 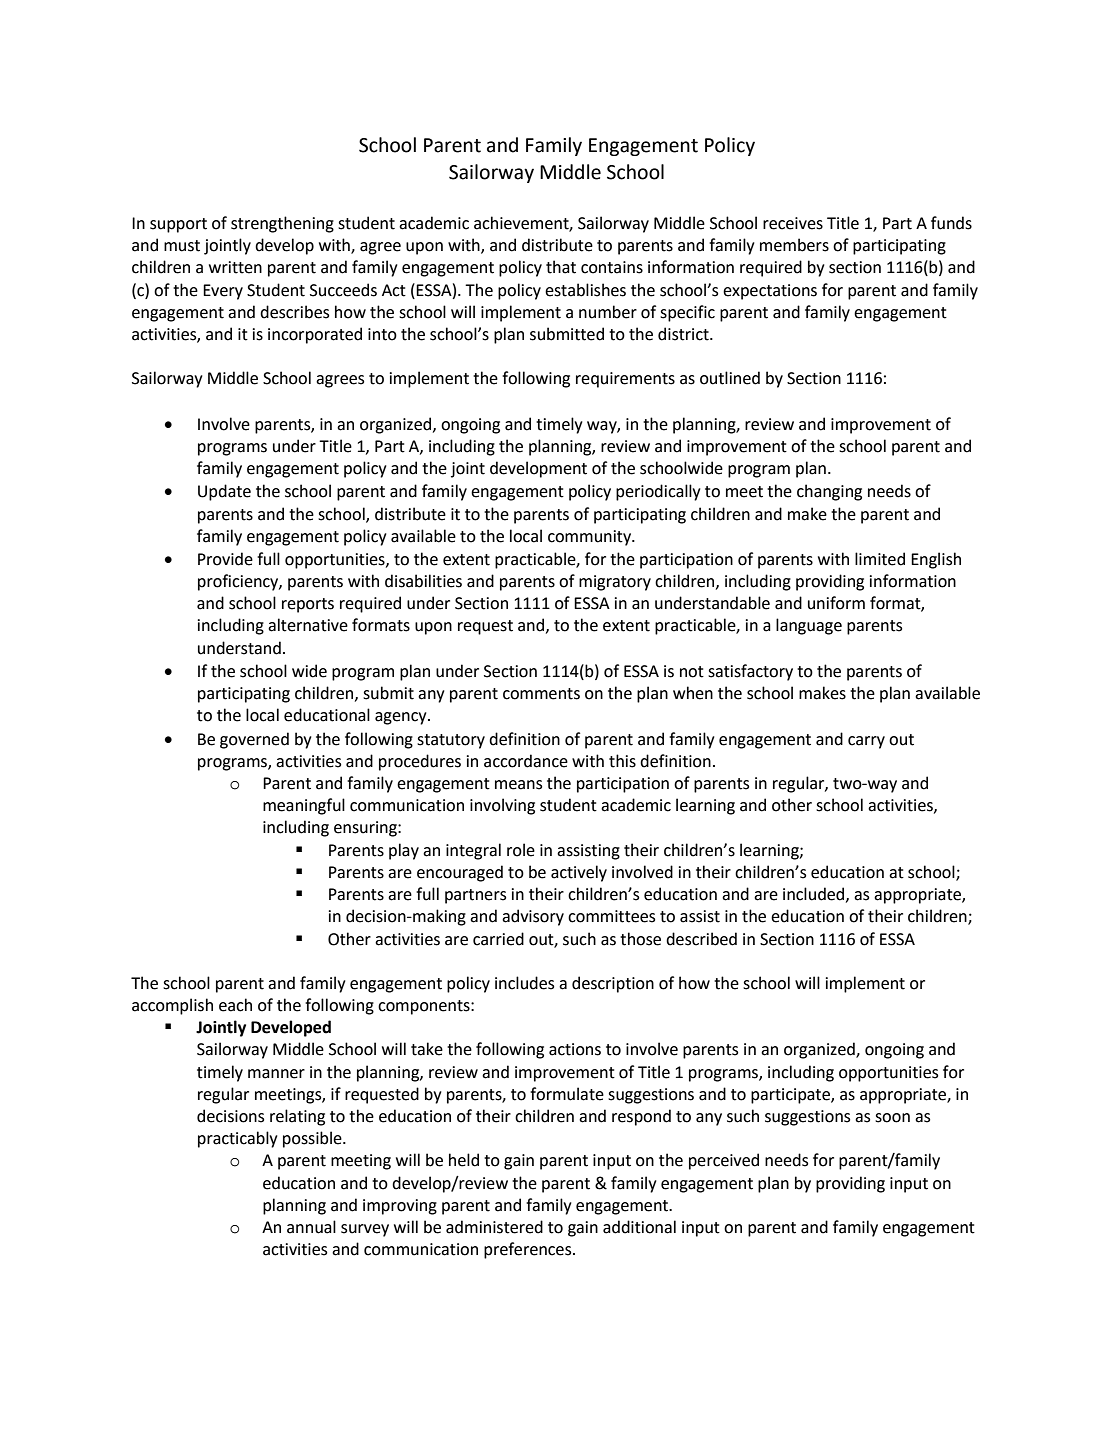 I want to click on each, so click(x=235, y=1005).
